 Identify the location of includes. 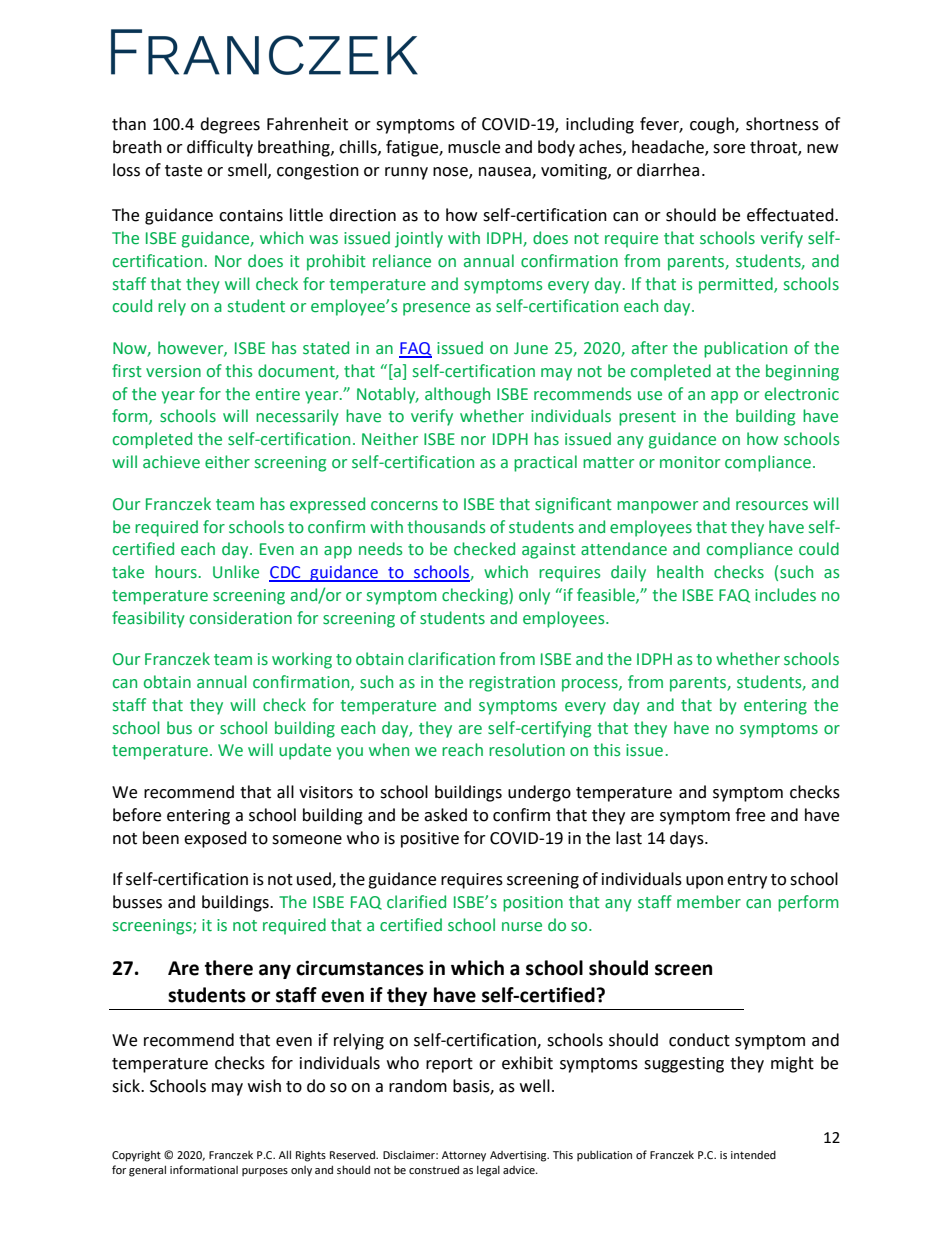
(785, 595).
